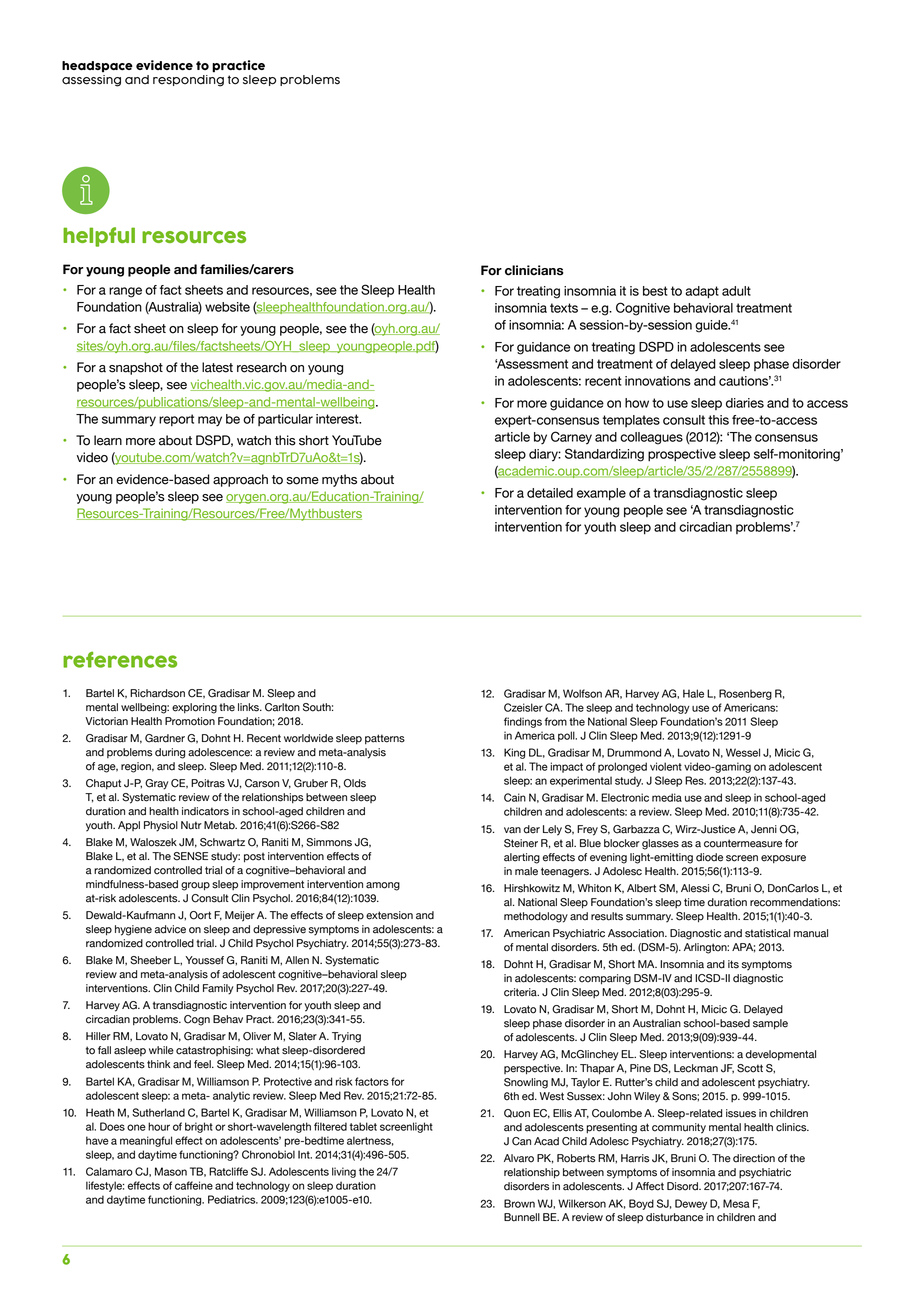 Image resolution: width=924 pixels, height=1308 pixels. What do you see at coordinates (564, 308) in the screenshot?
I see `texts` at bounding box center [564, 308].
